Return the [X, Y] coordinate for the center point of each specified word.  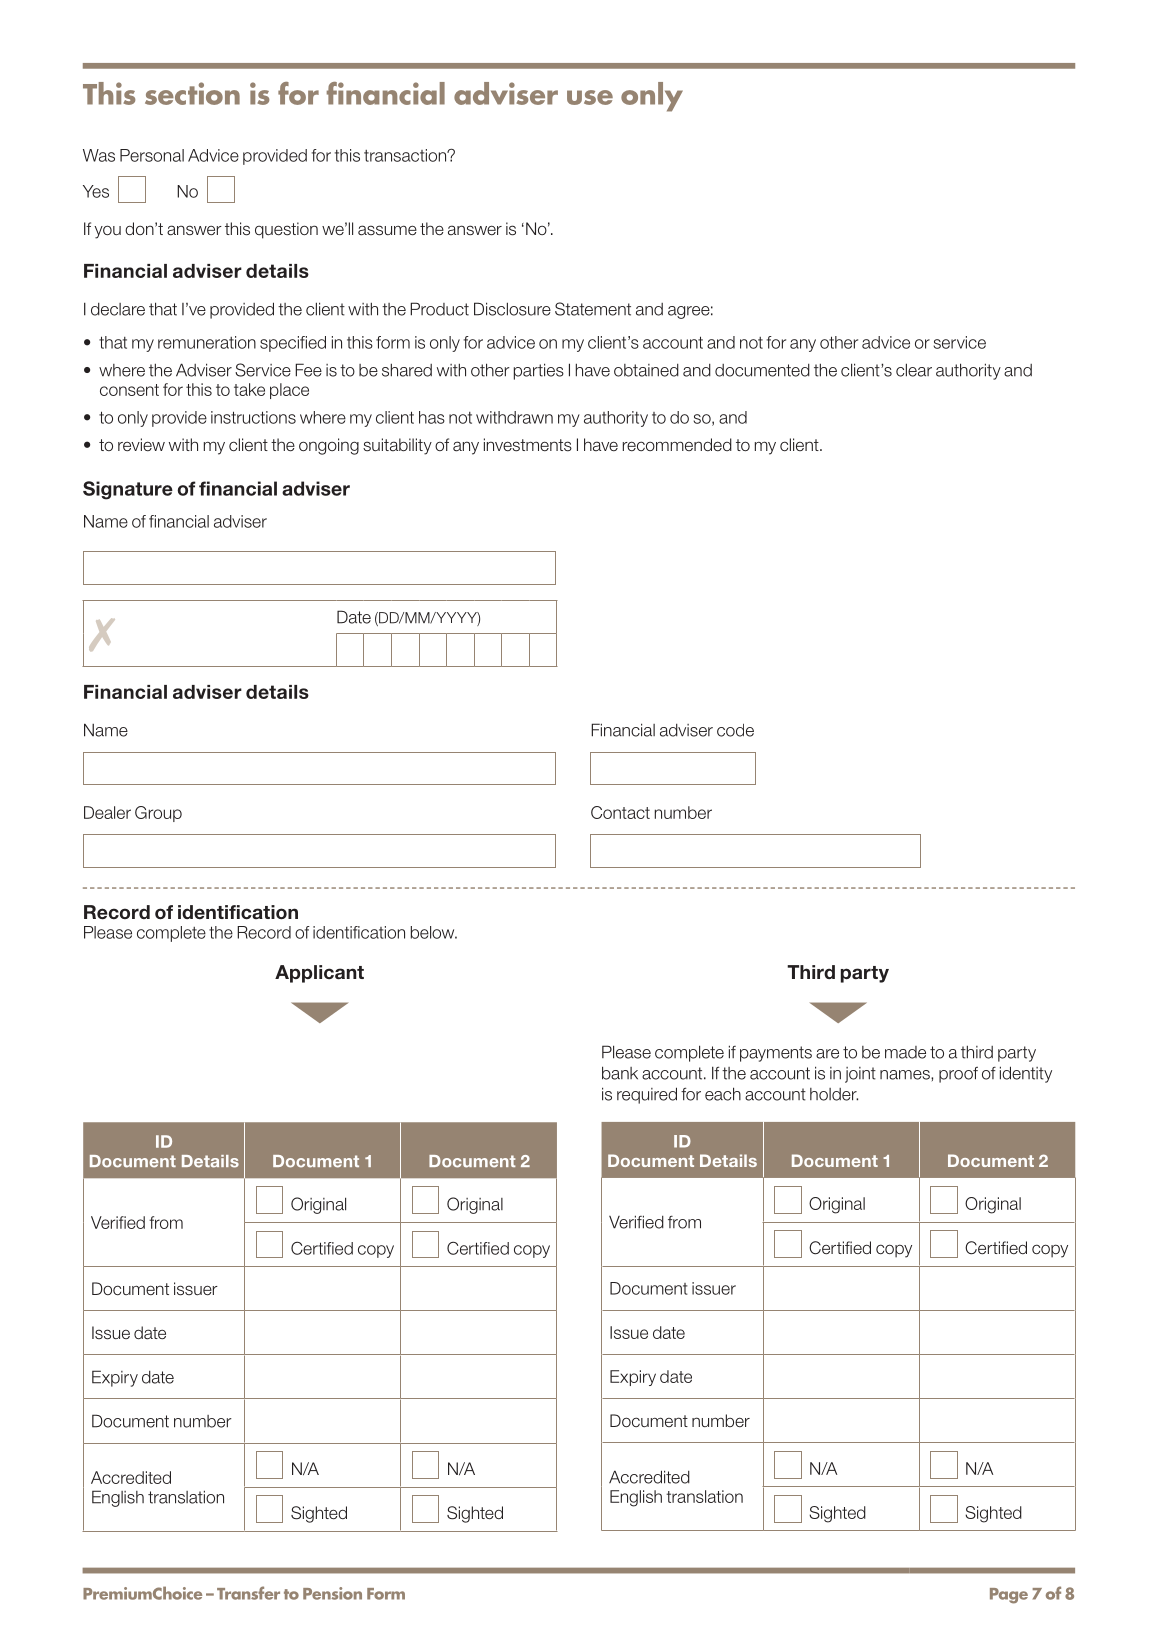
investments [528, 445]
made [905, 1052]
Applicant [319, 974]
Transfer [248, 1593]
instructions [253, 417]
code [735, 730]
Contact [620, 812]
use [590, 97]
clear [914, 370]
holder [834, 1094]
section [192, 93]
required [647, 1095]
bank [620, 1073]
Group [158, 814]
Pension [332, 1593]
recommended [677, 444]
